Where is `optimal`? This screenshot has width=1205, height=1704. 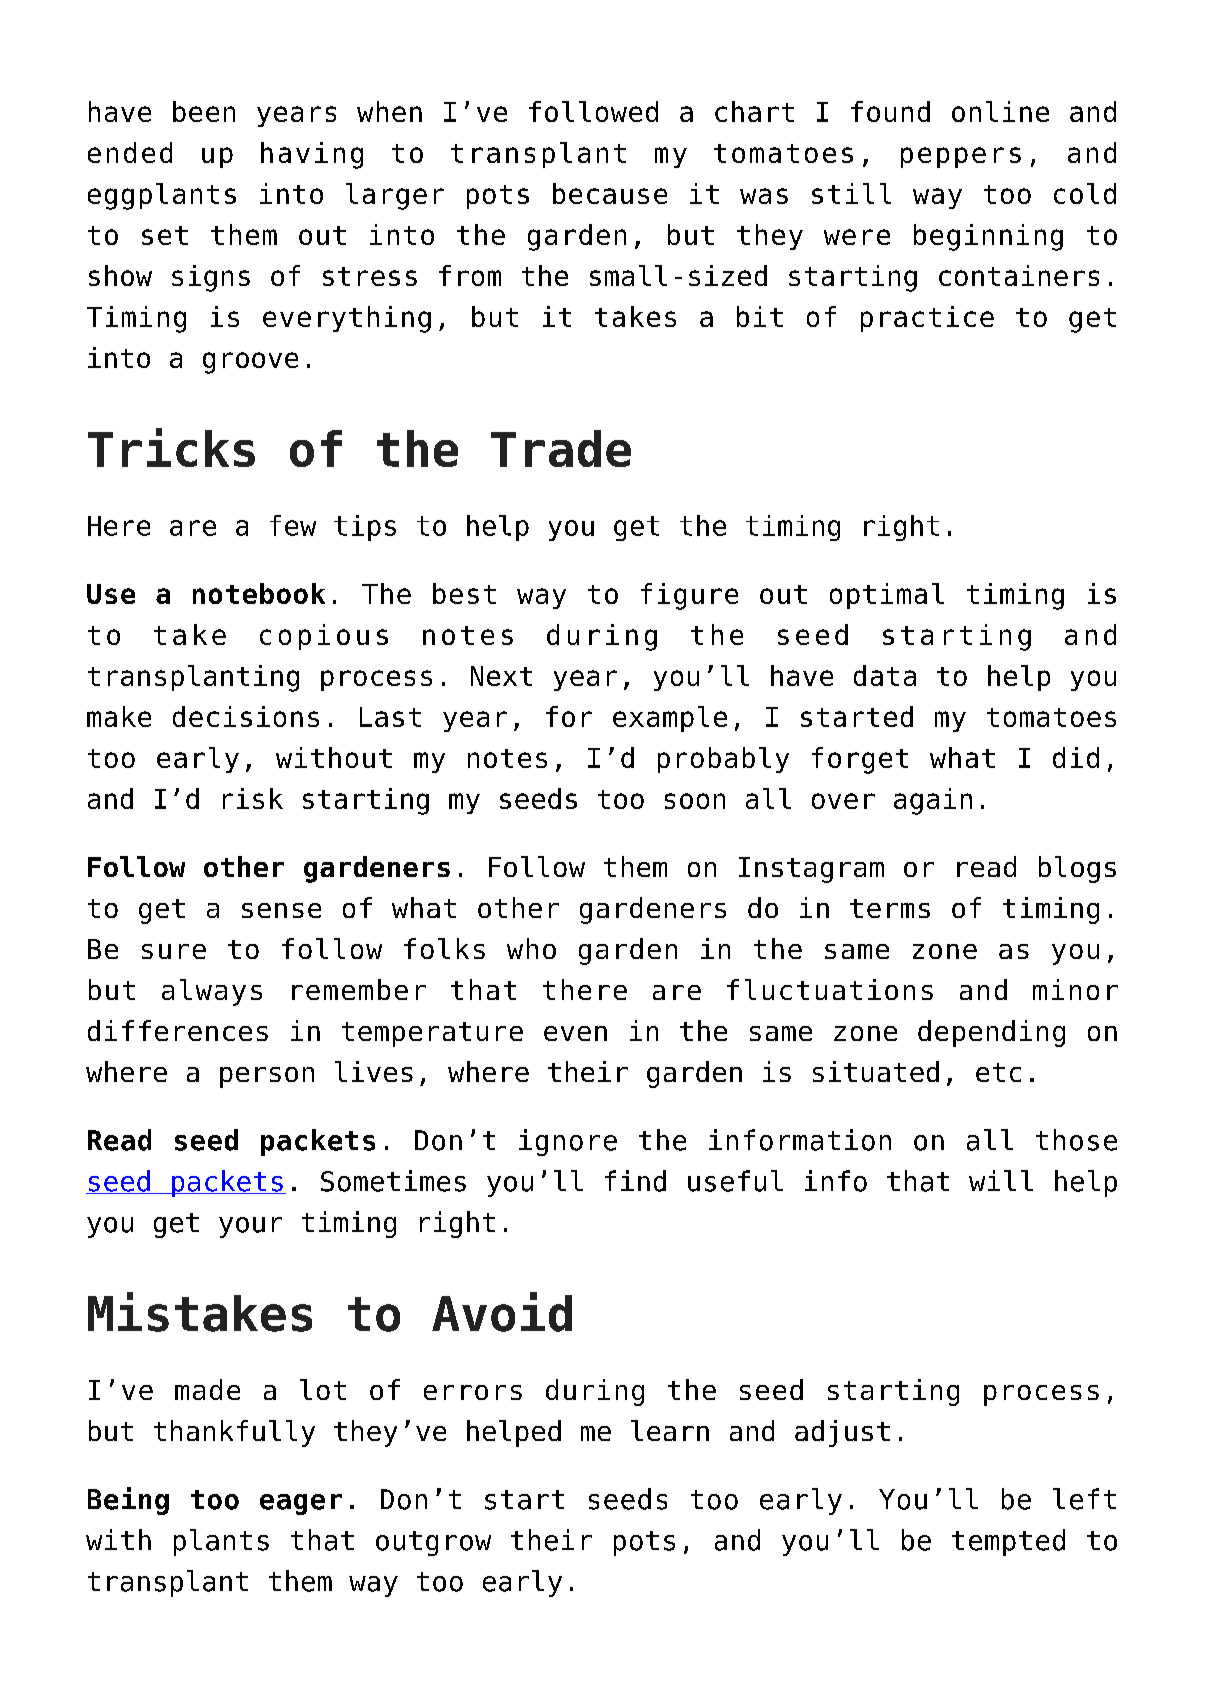 optimal is located at coordinates (887, 596).
